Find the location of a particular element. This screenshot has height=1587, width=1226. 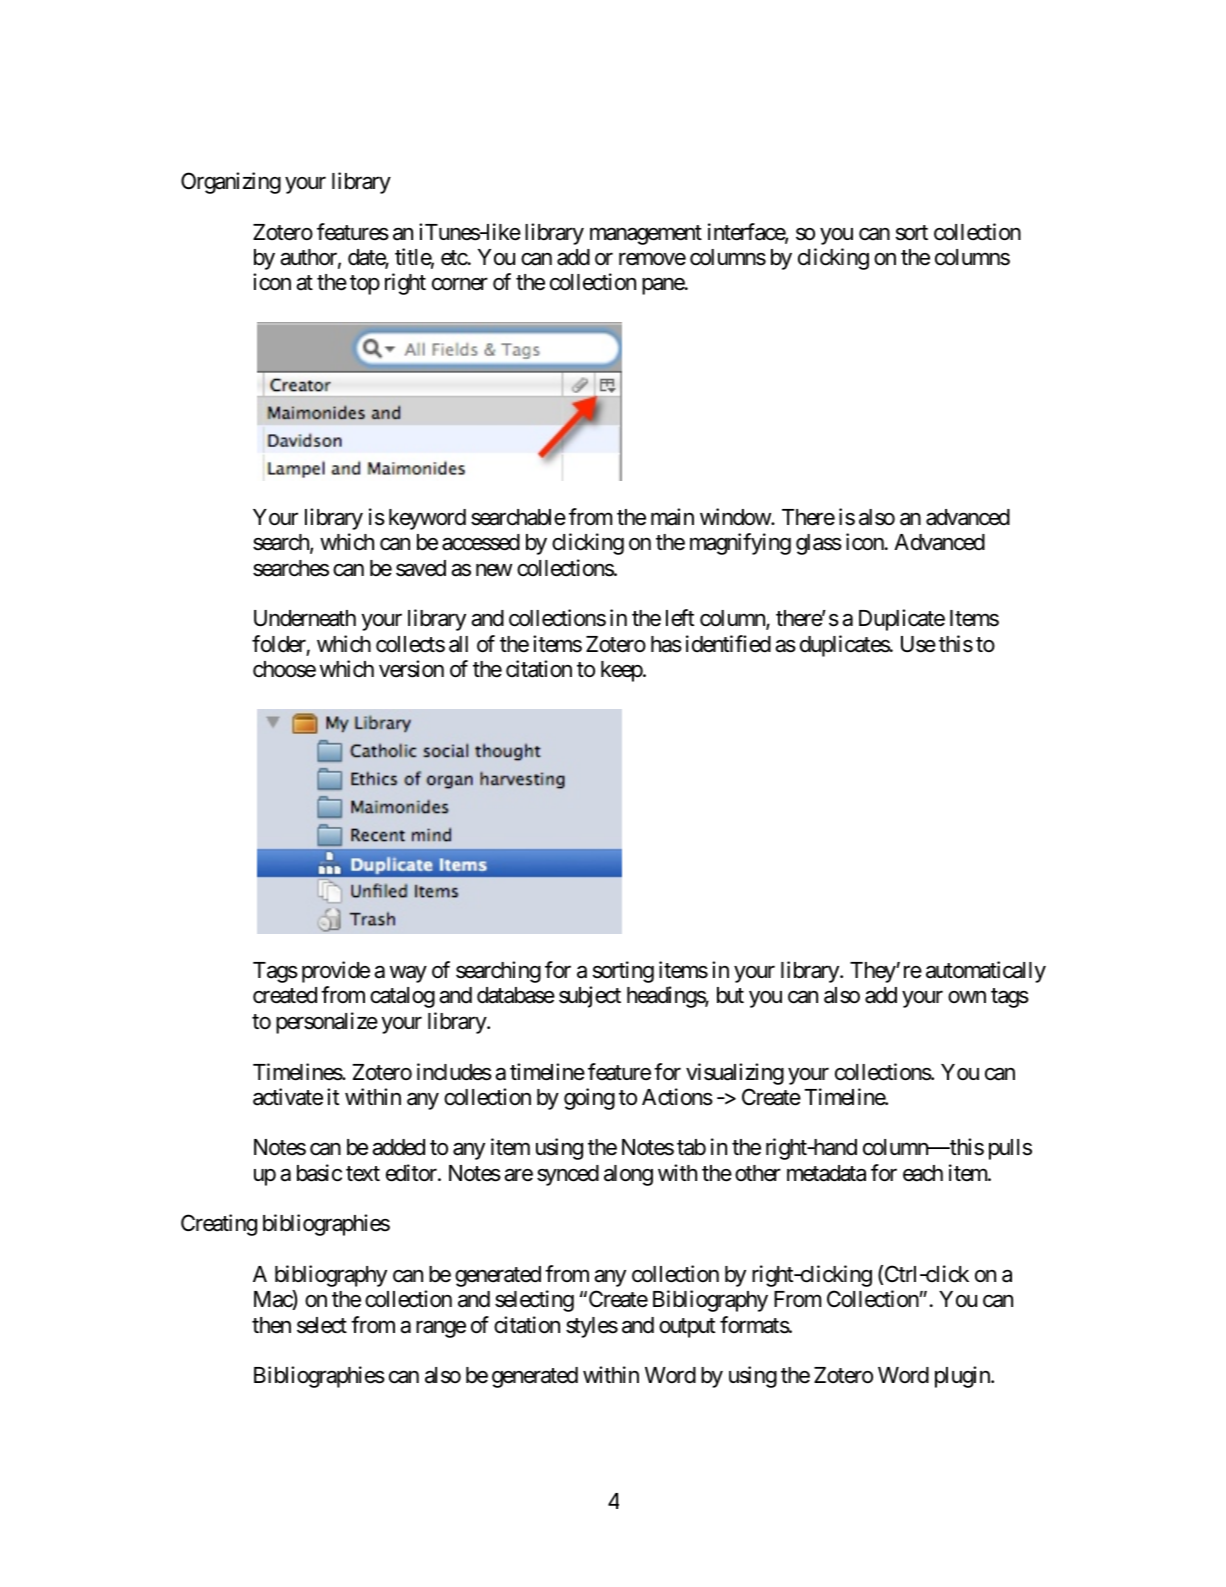

management is located at coordinates (646, 235).
